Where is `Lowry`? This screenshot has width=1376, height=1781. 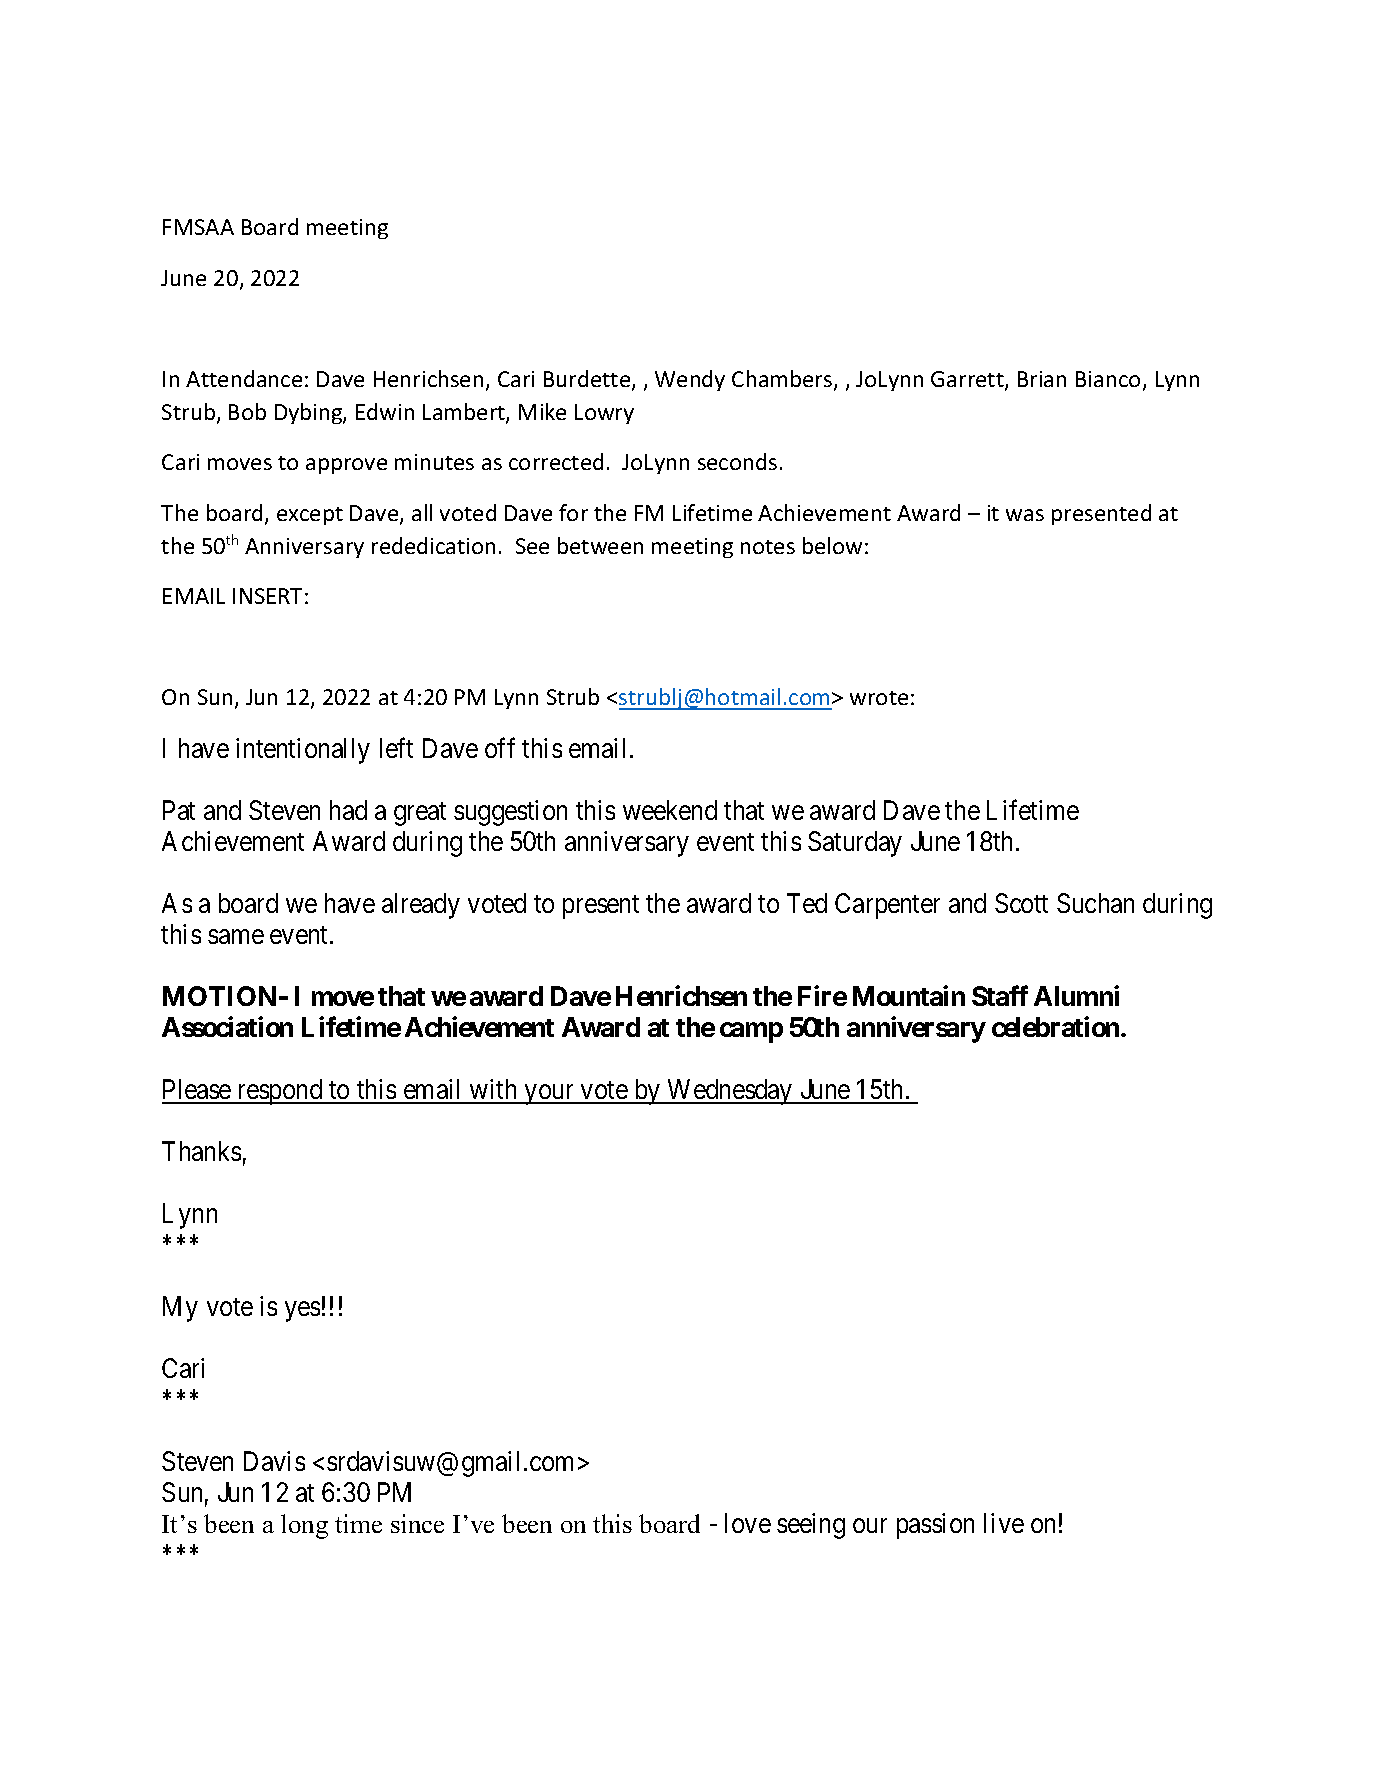
Lowry is located at coordinates (604, 414).
